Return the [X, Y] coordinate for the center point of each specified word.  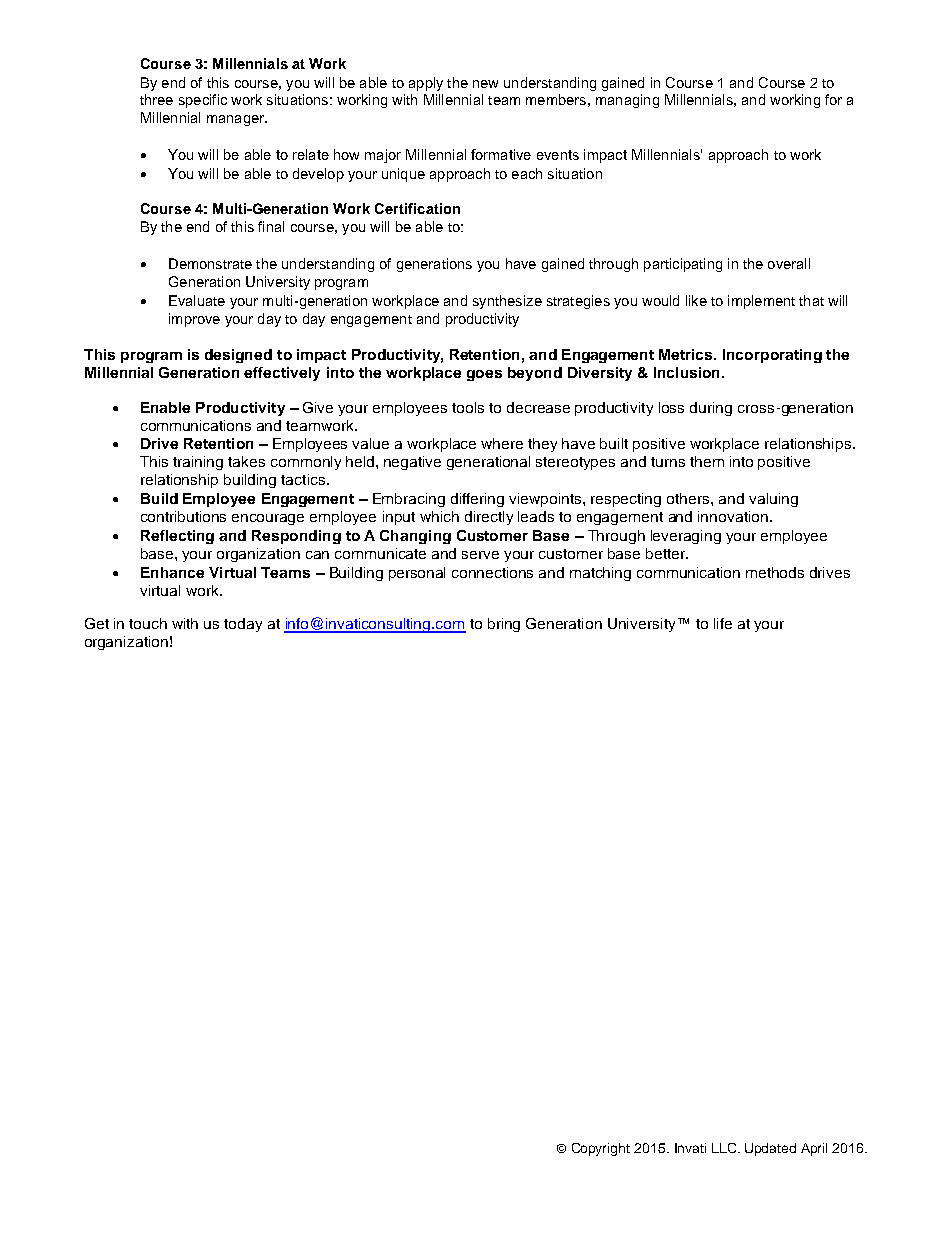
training [198, 463]
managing [627, 101]
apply [426, 84]
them [707, 461]
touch [148, 623]
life [723, 623]
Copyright [601, 1149]
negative [412, 463]
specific [203, 101]
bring [504, 625]
